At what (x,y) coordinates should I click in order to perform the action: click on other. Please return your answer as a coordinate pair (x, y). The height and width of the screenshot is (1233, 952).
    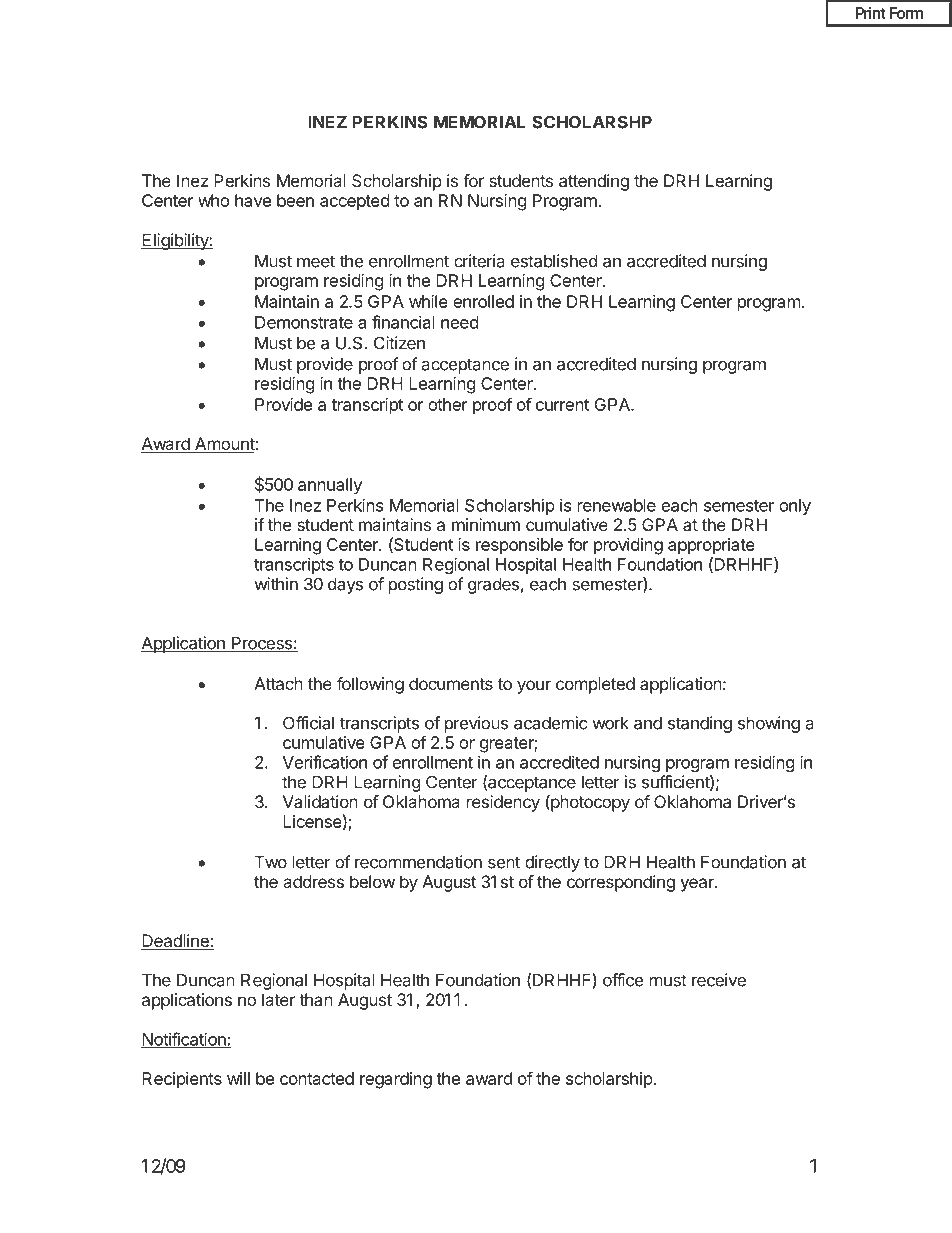
    Looking at the image, I should click on (448, 404).
